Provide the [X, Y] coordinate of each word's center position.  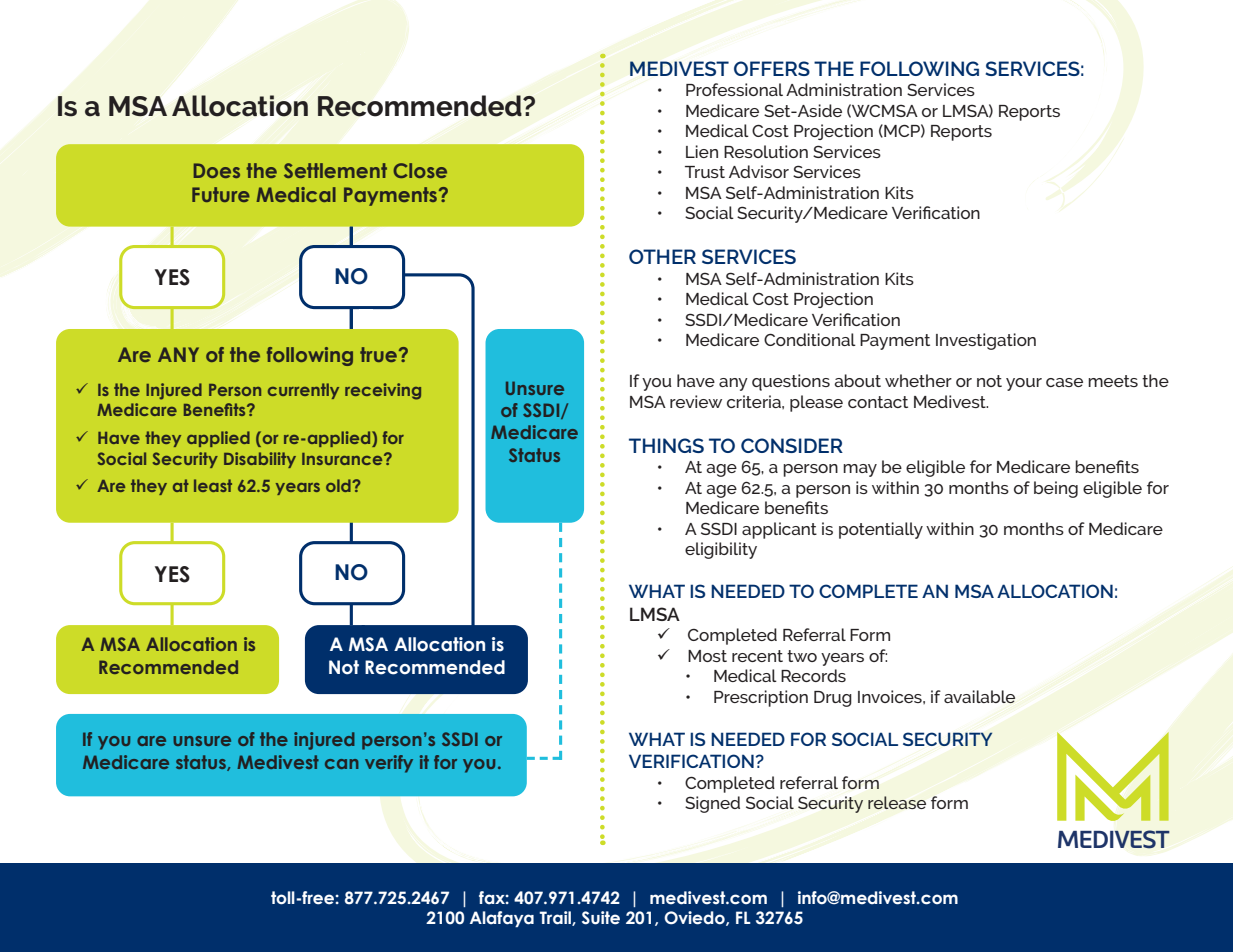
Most [707, 656]
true [380, 354]
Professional [734, 89]
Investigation [986, 341]
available [979, 696]
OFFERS [772, 68]
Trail [556, 918]
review [696, 401]
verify [389, 764]
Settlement [335, 170]
